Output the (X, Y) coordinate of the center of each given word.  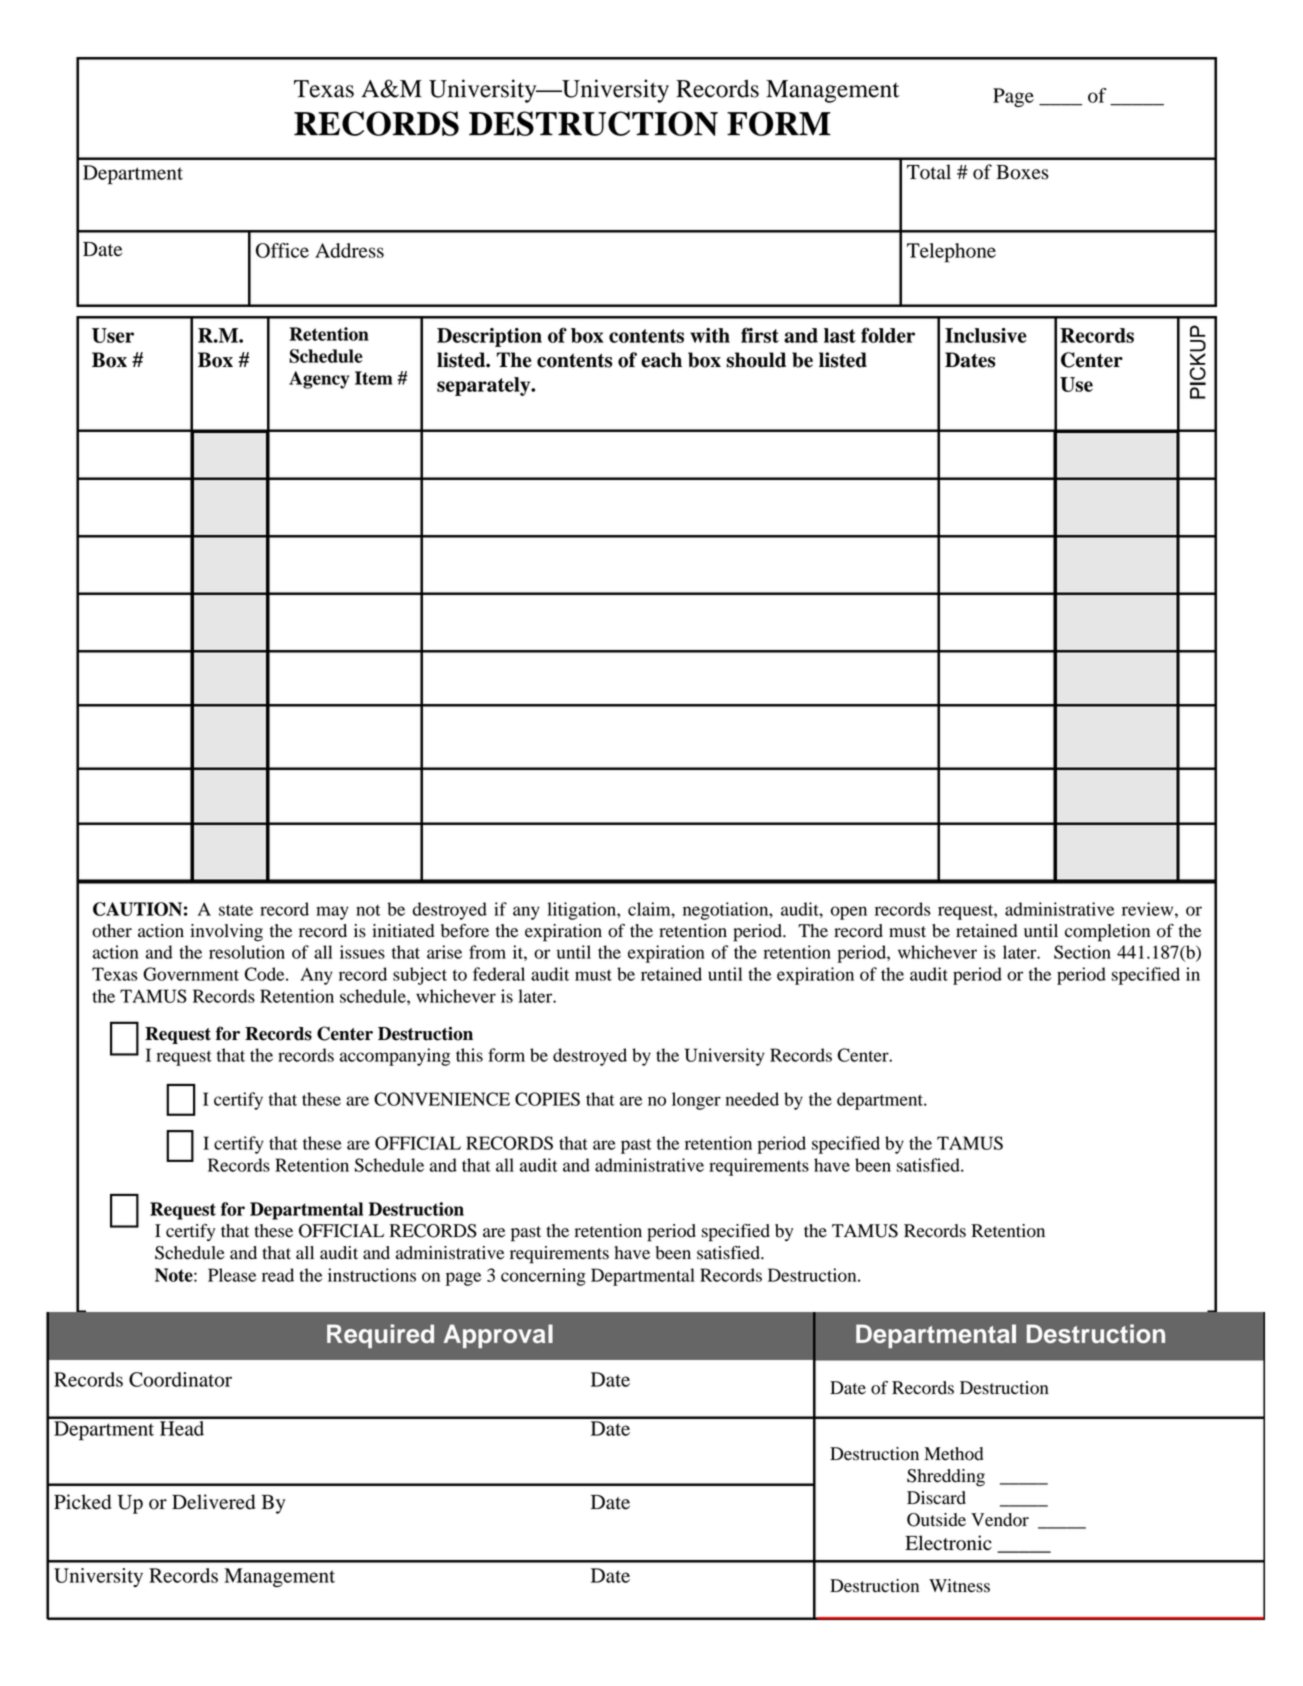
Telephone (951, 253)
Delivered (213, 1502)
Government (191, 974)
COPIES (547, 1099)
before (465, 931)
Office (282, 250)
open (849, 913)
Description (489, 337)
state (236, 910)
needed (752, 1099)
